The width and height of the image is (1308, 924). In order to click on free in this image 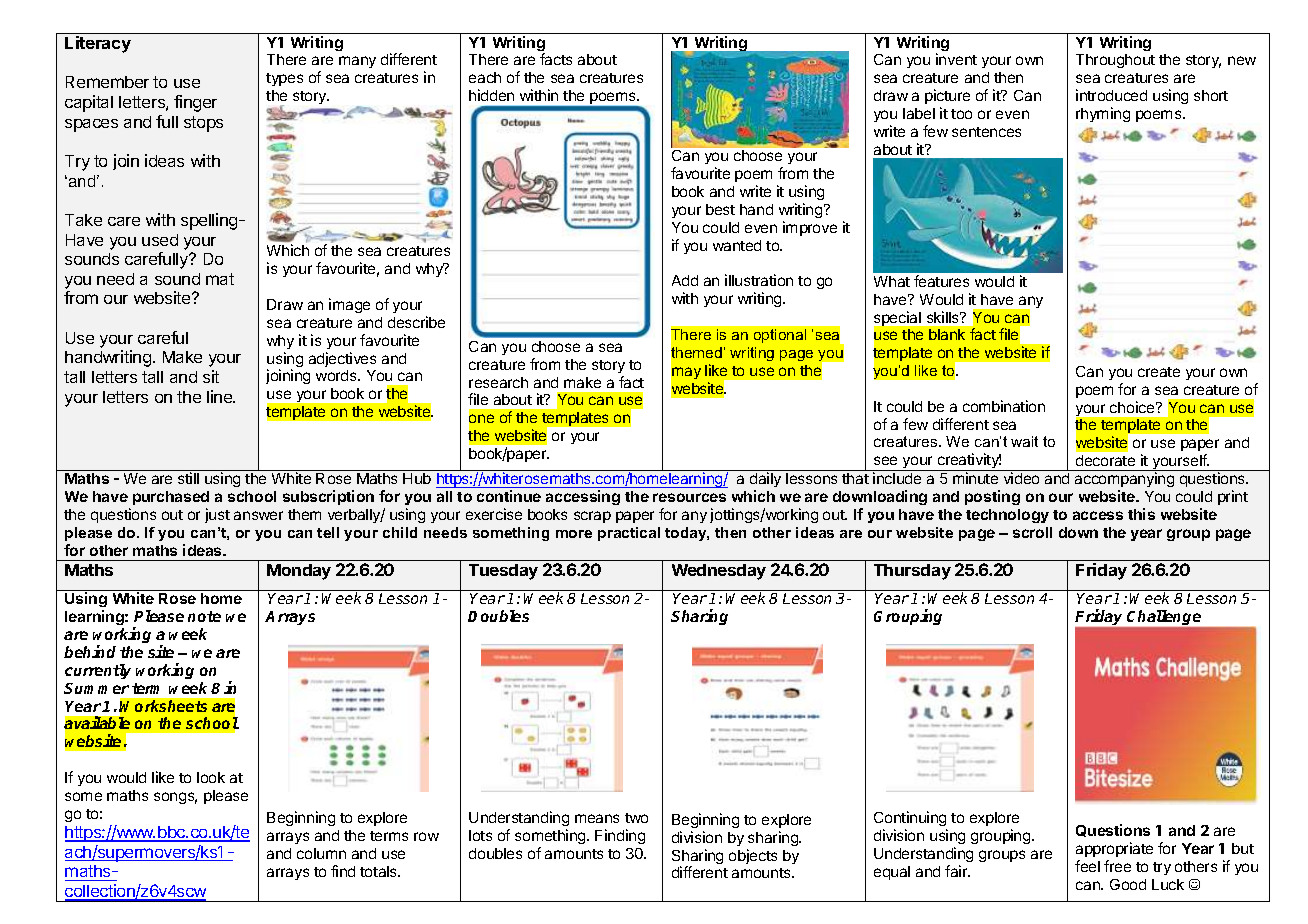, I will do `click(1117, 866)`.
